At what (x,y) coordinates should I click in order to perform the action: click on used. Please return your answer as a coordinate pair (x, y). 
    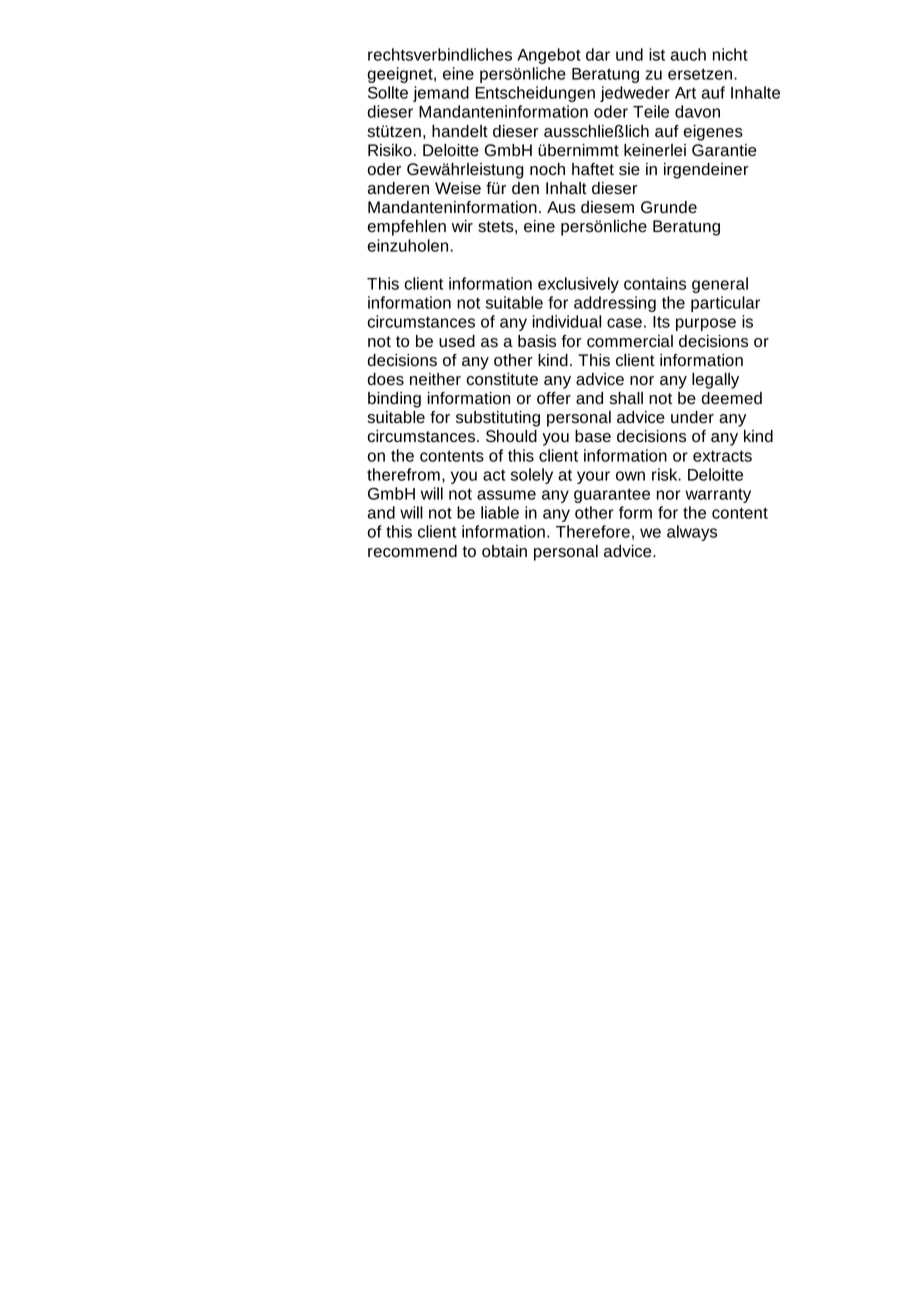
    Looking at the image, I should click on (457, 341).
